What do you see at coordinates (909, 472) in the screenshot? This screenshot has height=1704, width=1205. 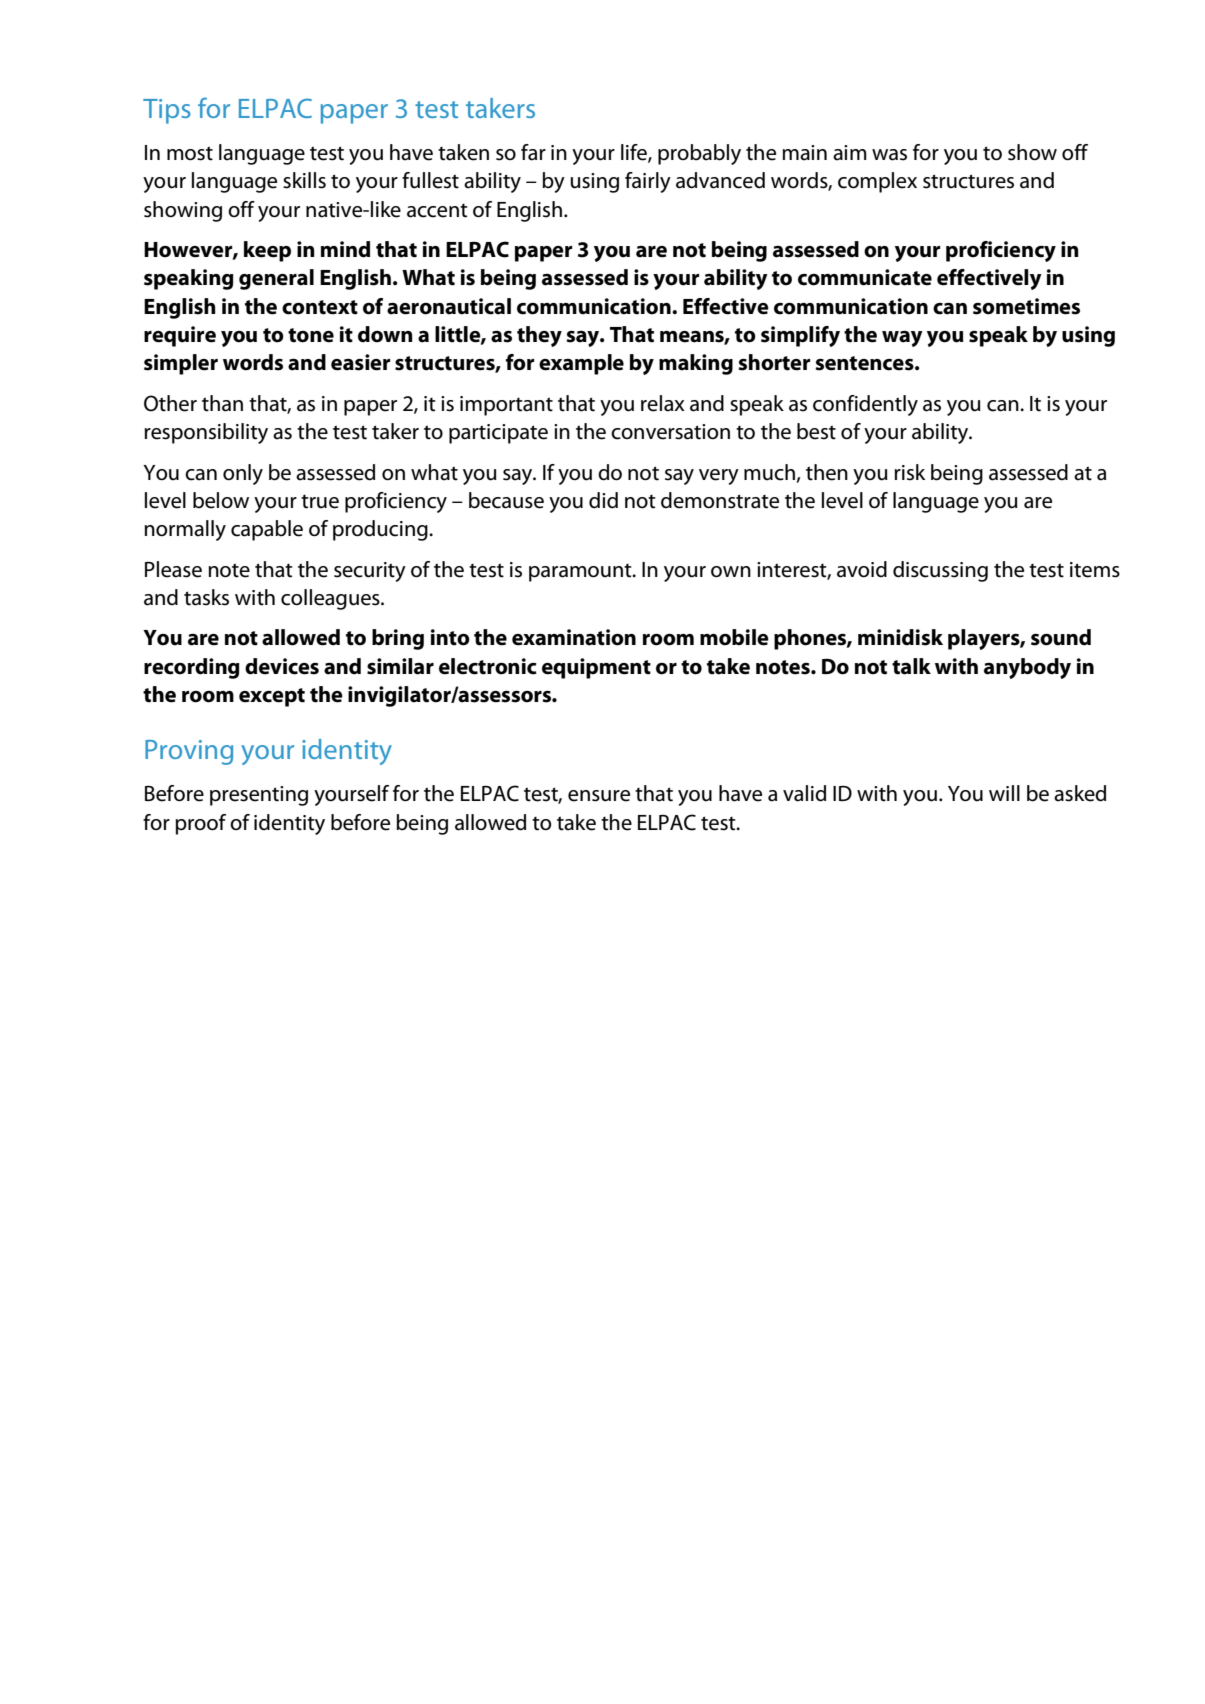 I see `risk` at bounding box center [909, 472].
